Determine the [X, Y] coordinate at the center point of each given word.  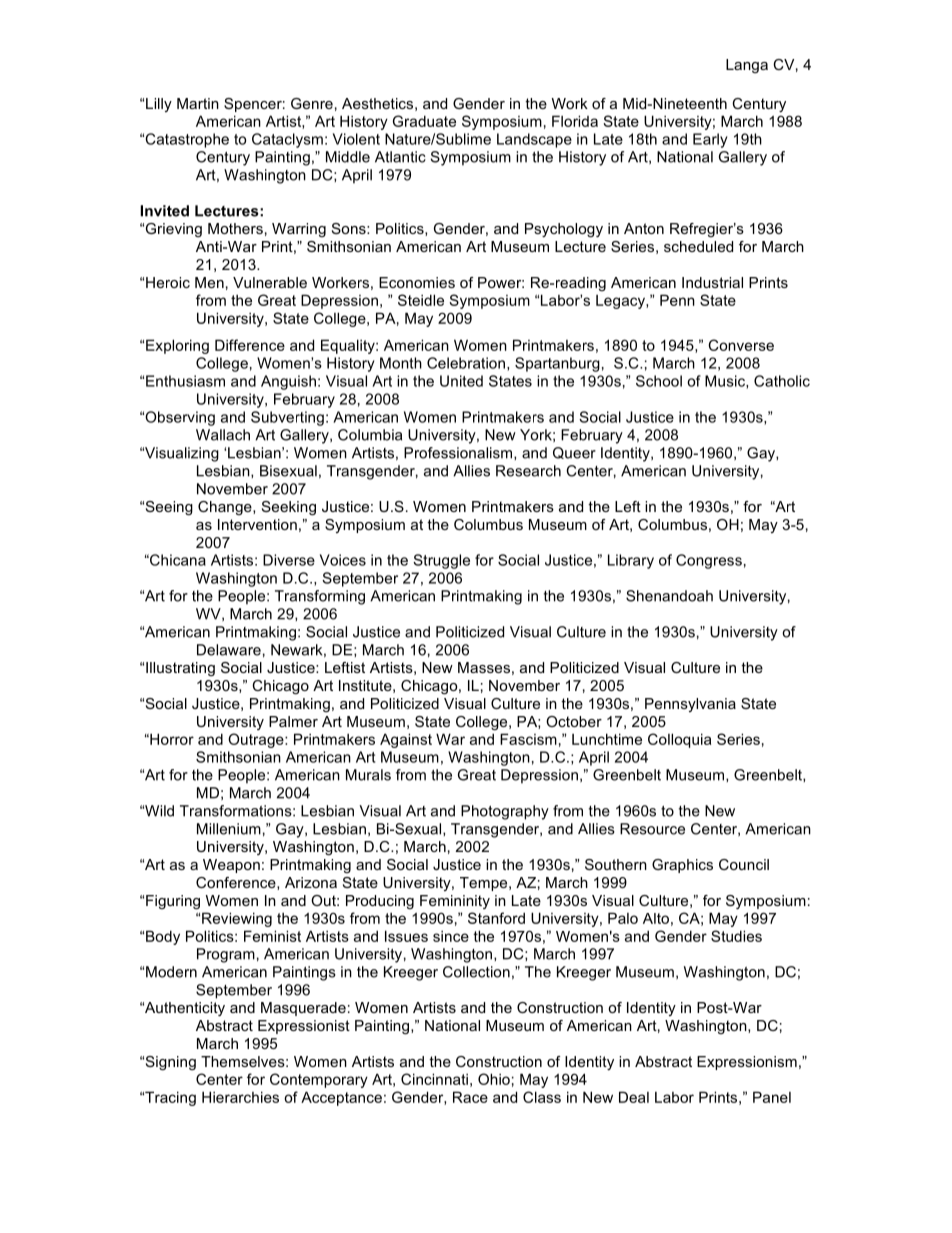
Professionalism [459, 453]
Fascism [528, 739]
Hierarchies [240, 1097]
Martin [198, 103]
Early [710, 140]
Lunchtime [607, 739]
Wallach [223, 435]
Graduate [424, 121]
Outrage [257, 740]
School [659, 381]
